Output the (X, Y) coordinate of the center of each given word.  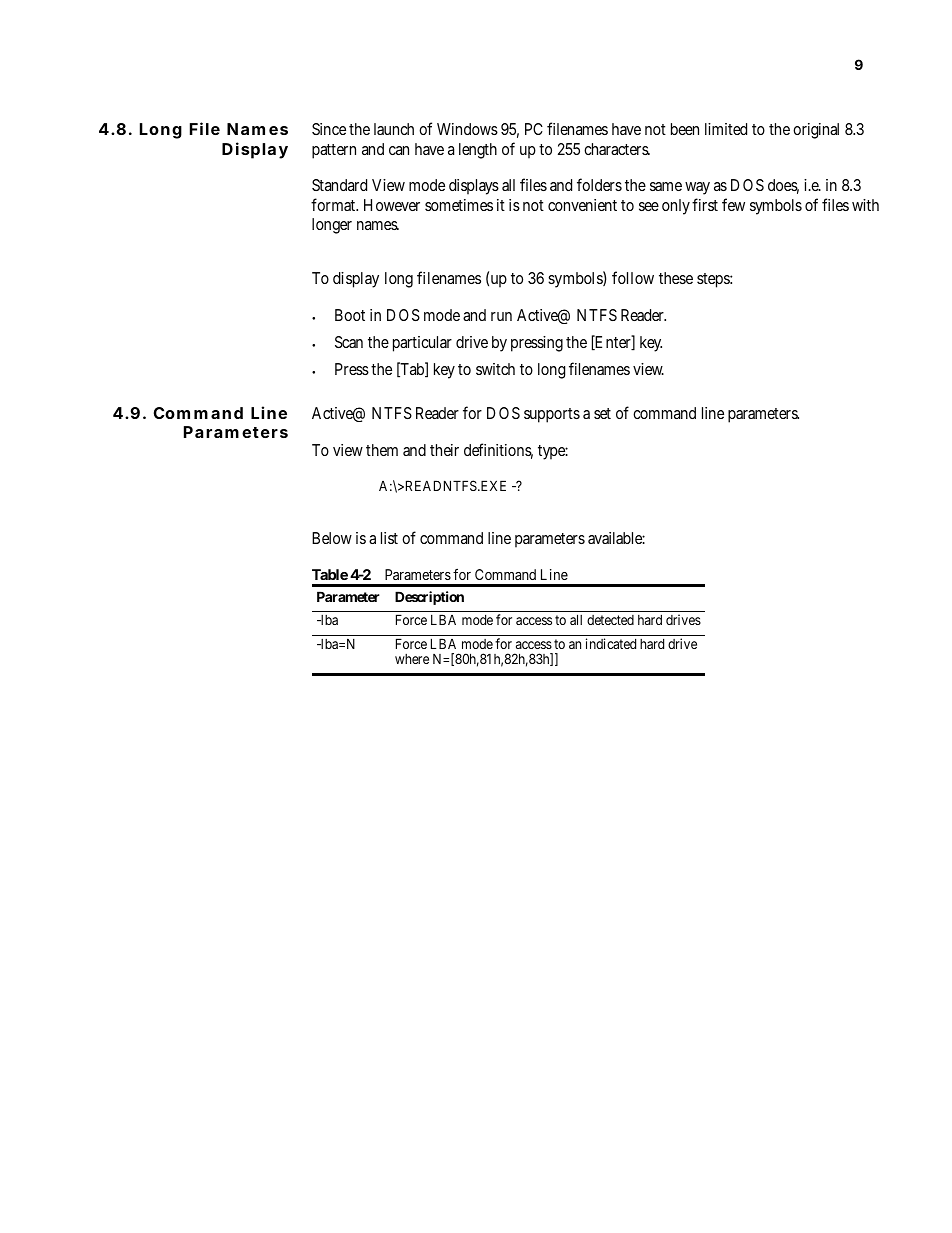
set (602, 413)
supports (552, 415)
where (412, 659)
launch (394, 129)
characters (617, 149)
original (816, 131)
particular (422, 344)
